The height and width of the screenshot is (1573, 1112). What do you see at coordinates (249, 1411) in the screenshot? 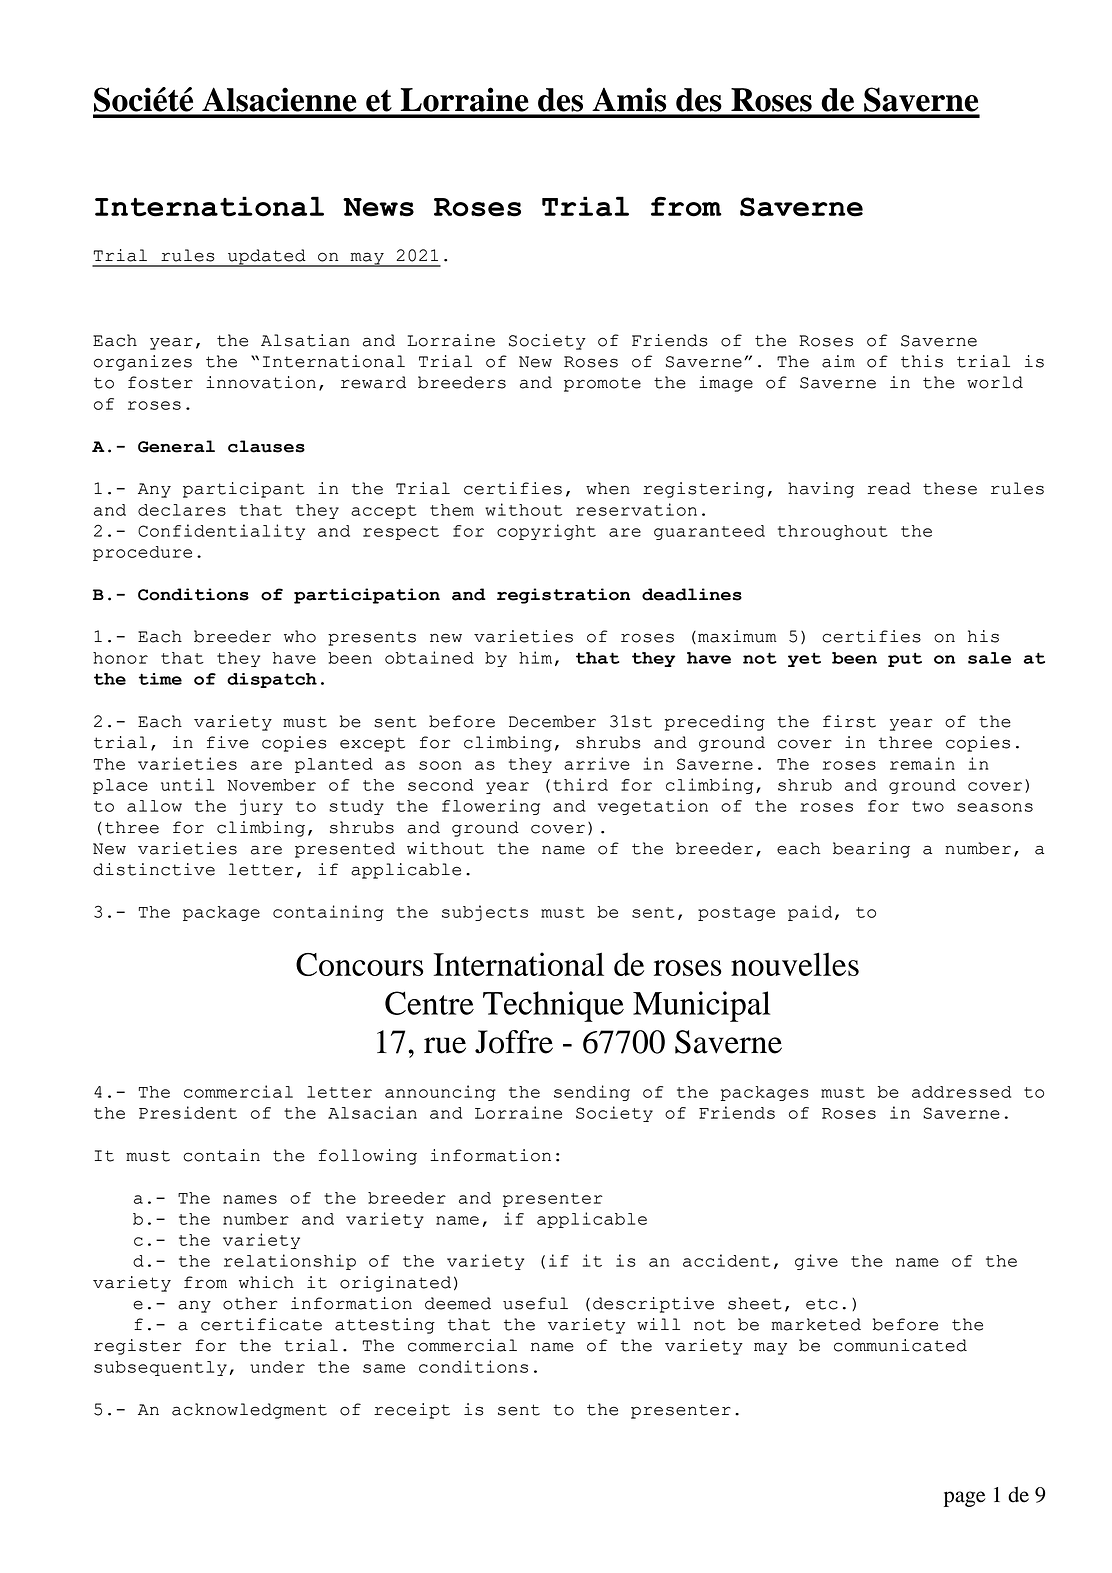
I see `acknowledgment` at bounding box center [249, 1411].
